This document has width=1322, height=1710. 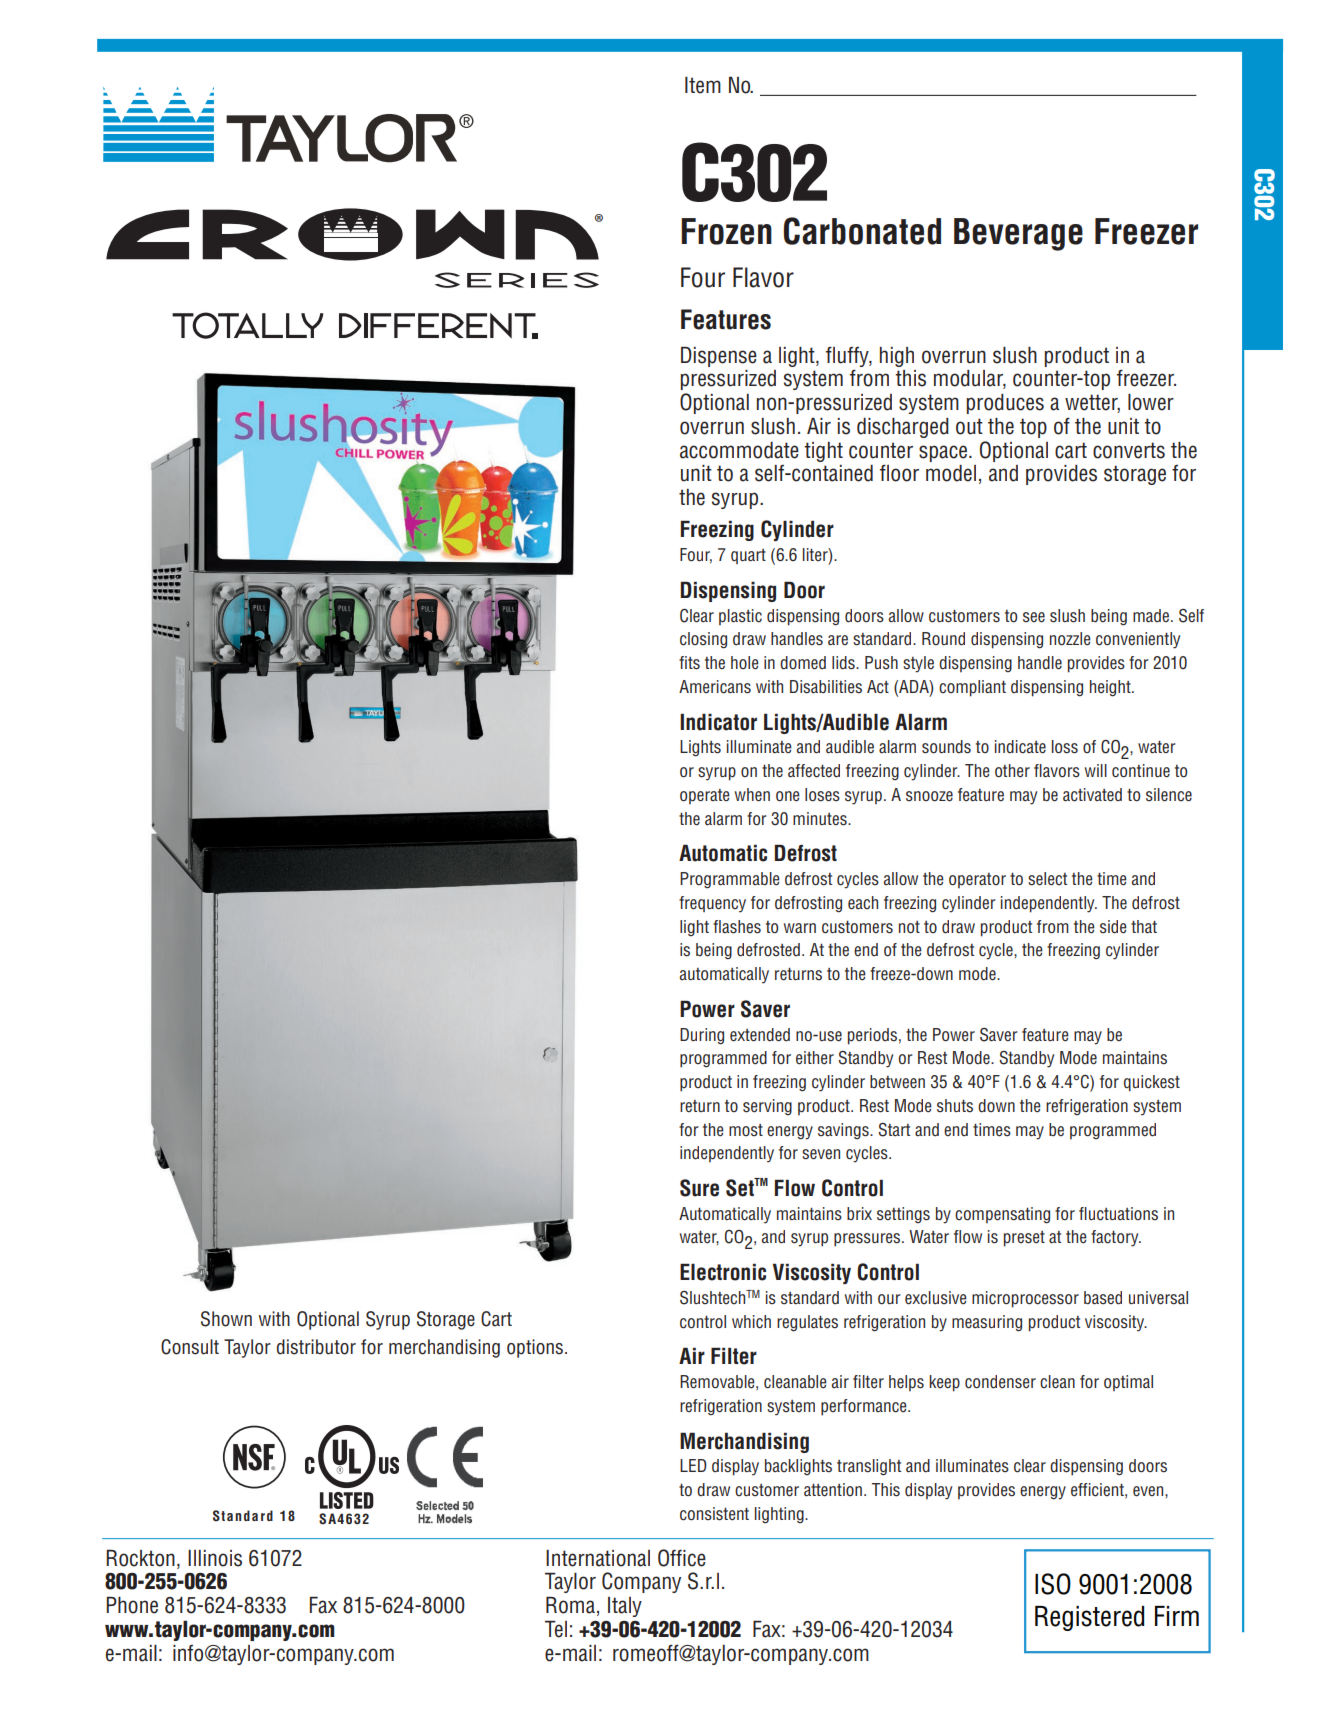 What do you see at coordinates (215, 1558) in the document?
I see `Illinois` at bounding box center [215, 1558].
